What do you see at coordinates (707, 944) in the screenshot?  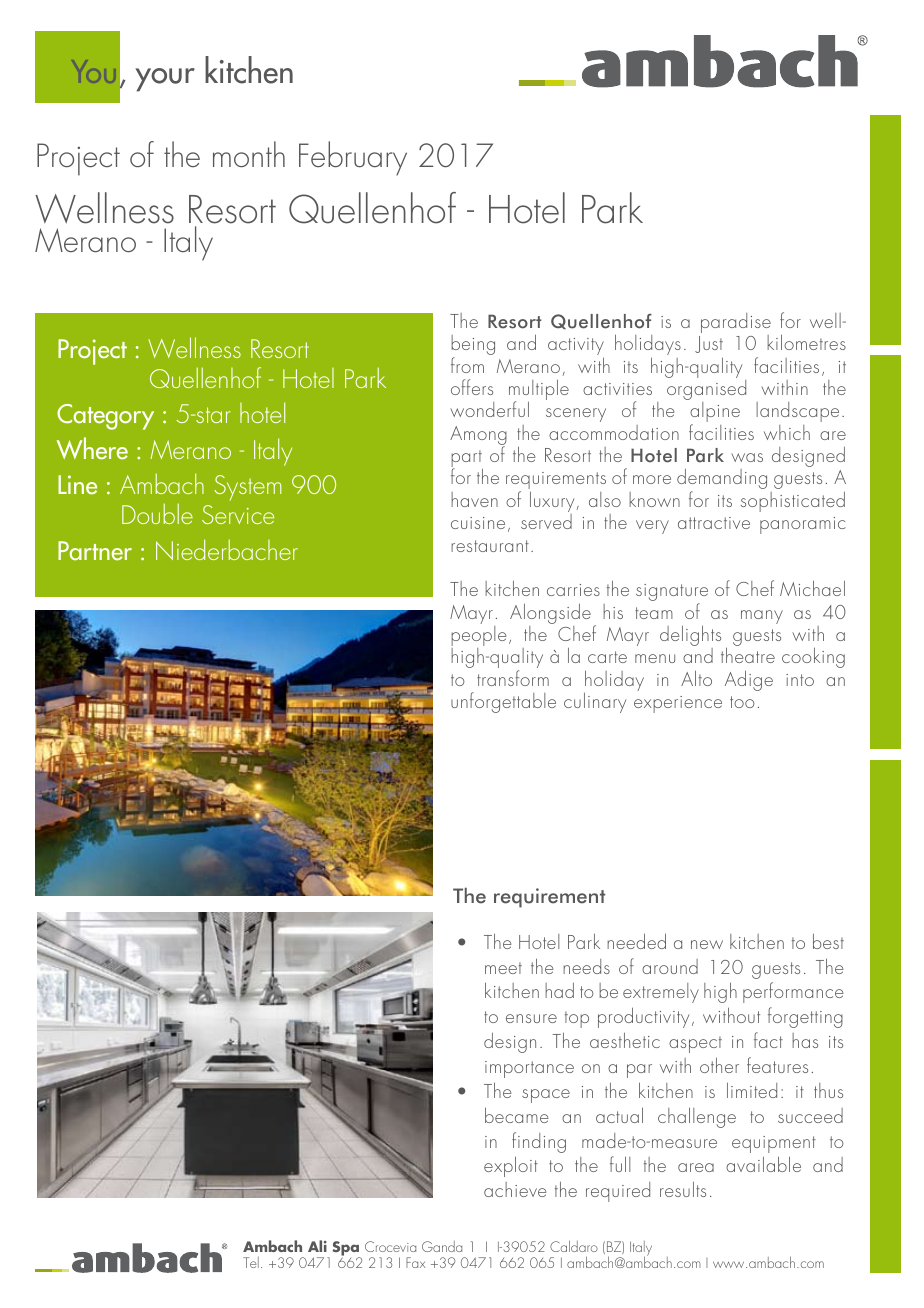 I see `new` at bounding box center [707, 944].
